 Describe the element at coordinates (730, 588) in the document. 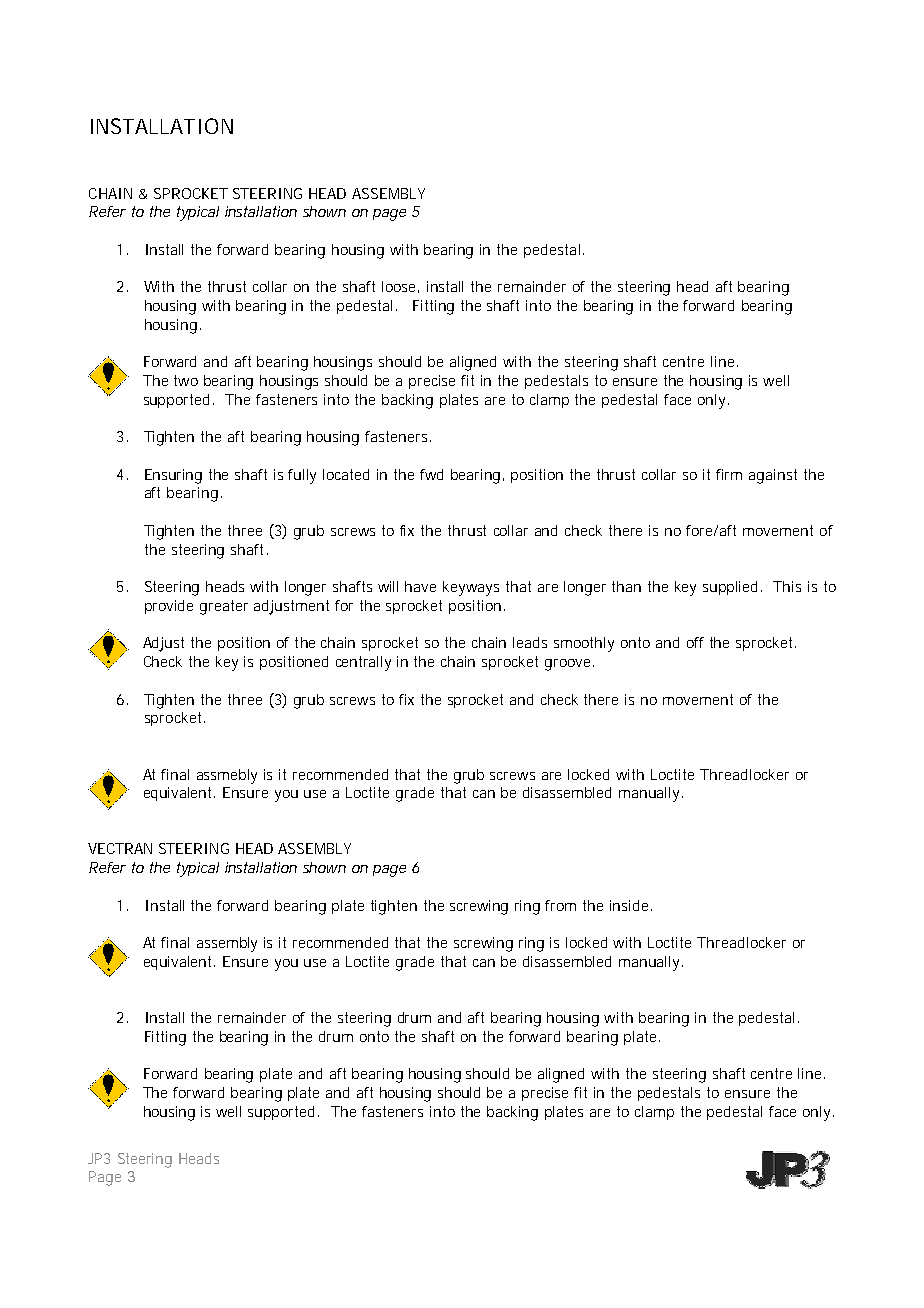

I see `supplied` at that location.
